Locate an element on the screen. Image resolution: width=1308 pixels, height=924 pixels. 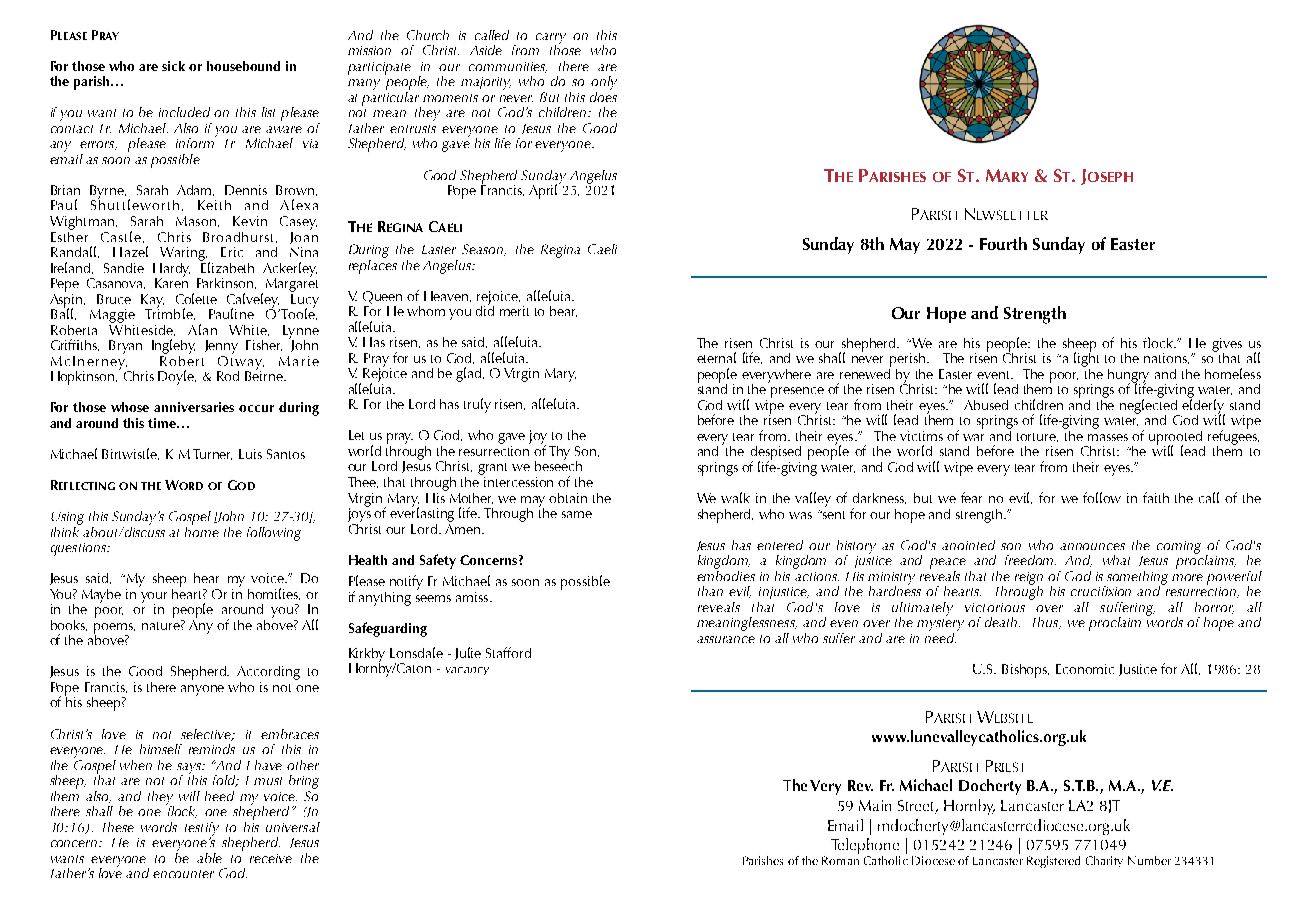
only is located at coordinates (604, 83).
